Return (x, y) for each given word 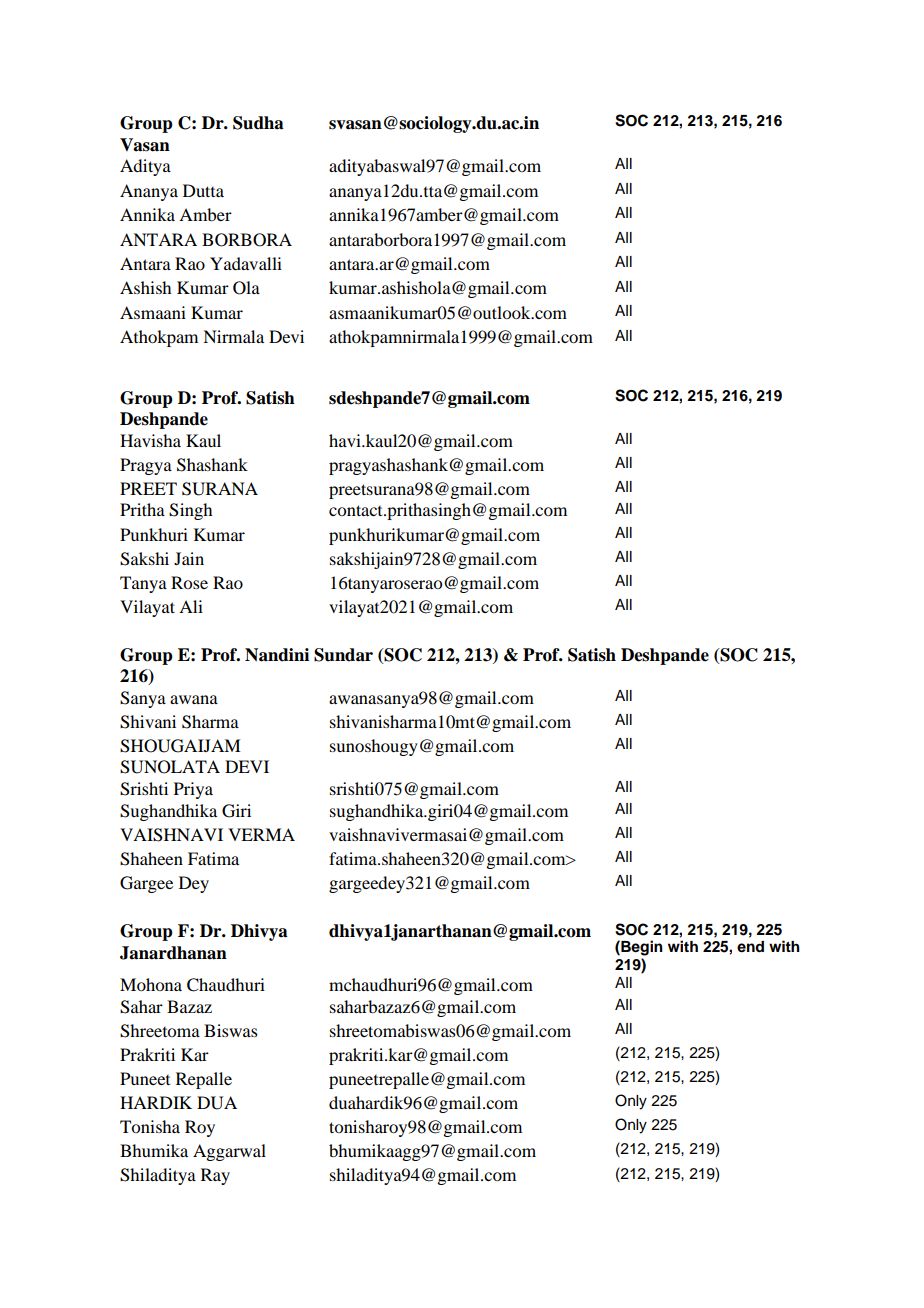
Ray (215, 1176)
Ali (191, 606)
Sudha (258, 123)
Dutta (203, 190)
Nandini (277, 655)
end (750, 947)
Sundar (343, 655)
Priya (193, 790)
